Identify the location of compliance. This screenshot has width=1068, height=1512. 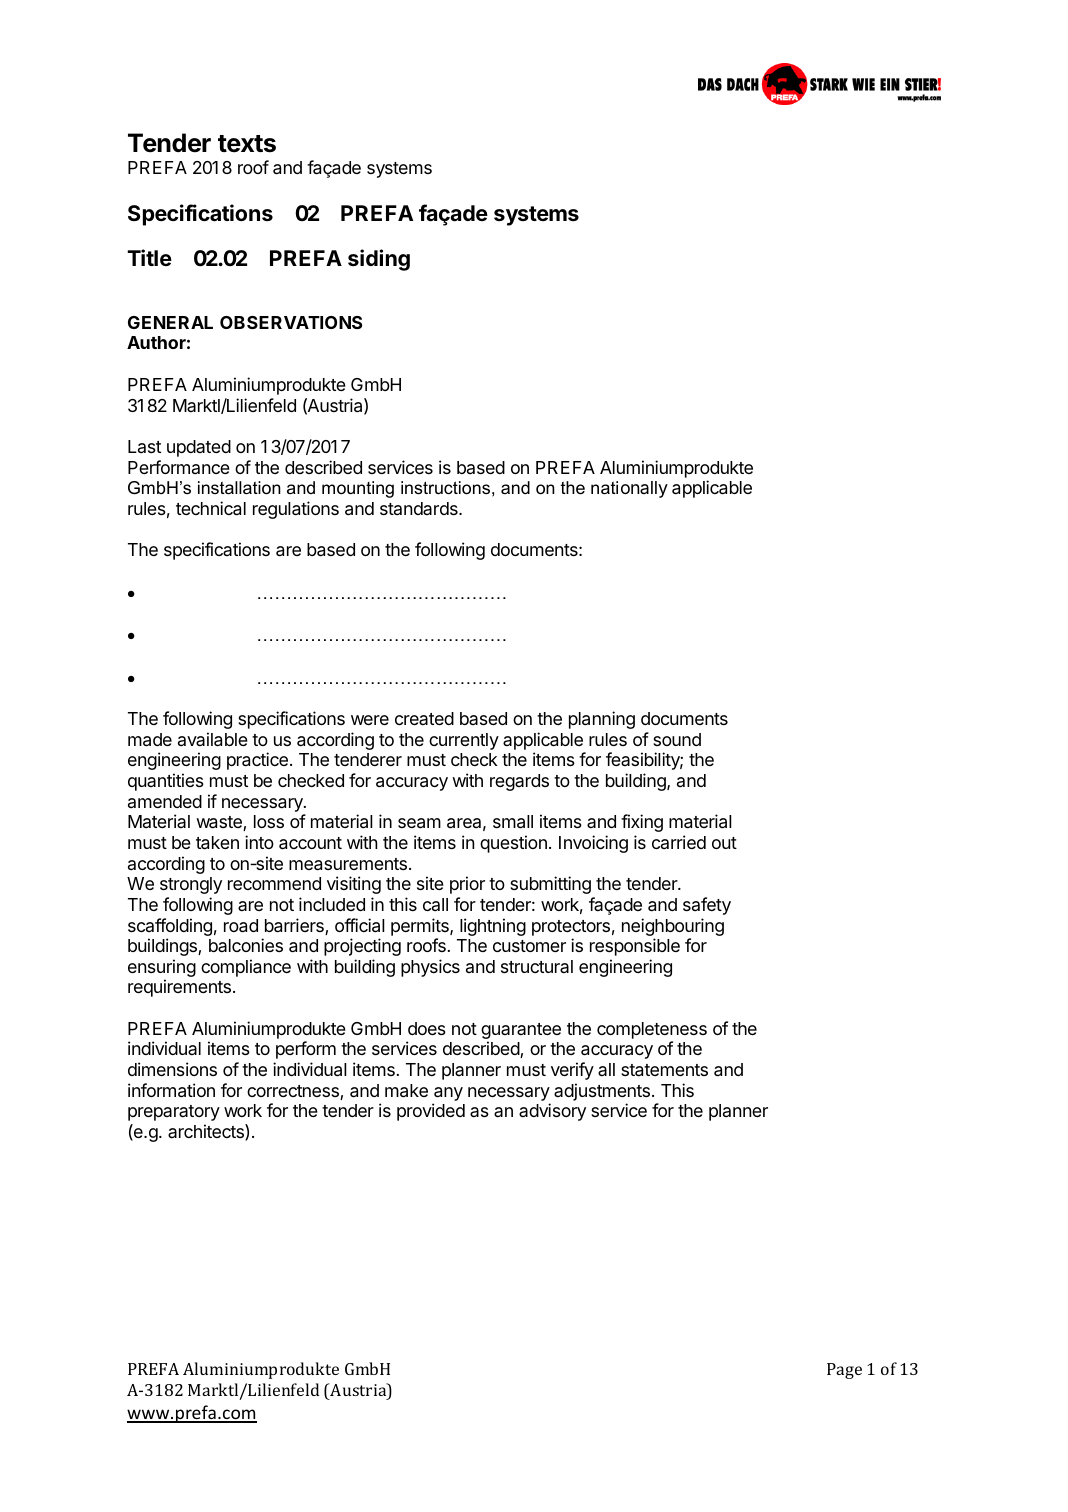
(246, 968).
